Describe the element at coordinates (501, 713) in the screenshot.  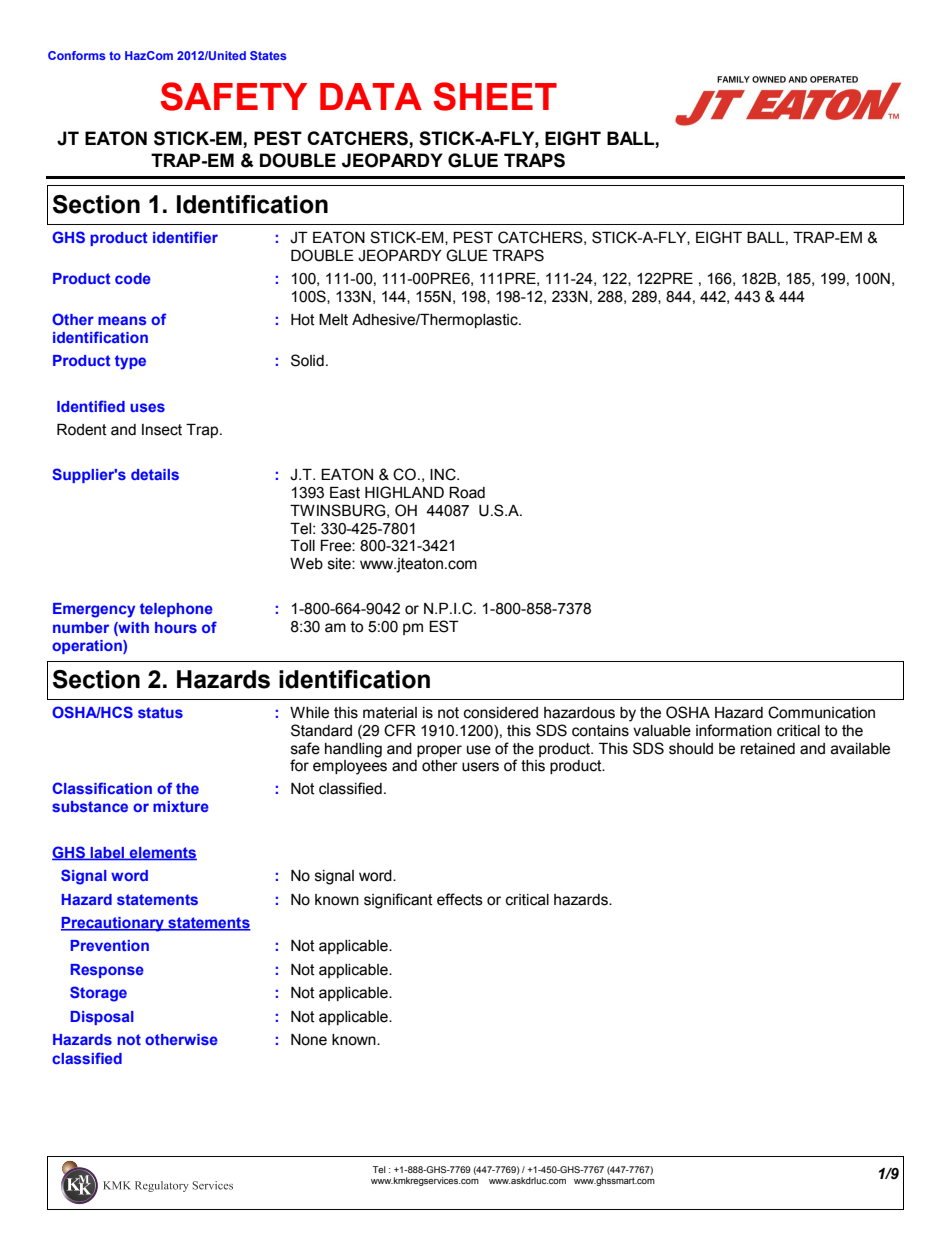
I see `considered` at that location.
